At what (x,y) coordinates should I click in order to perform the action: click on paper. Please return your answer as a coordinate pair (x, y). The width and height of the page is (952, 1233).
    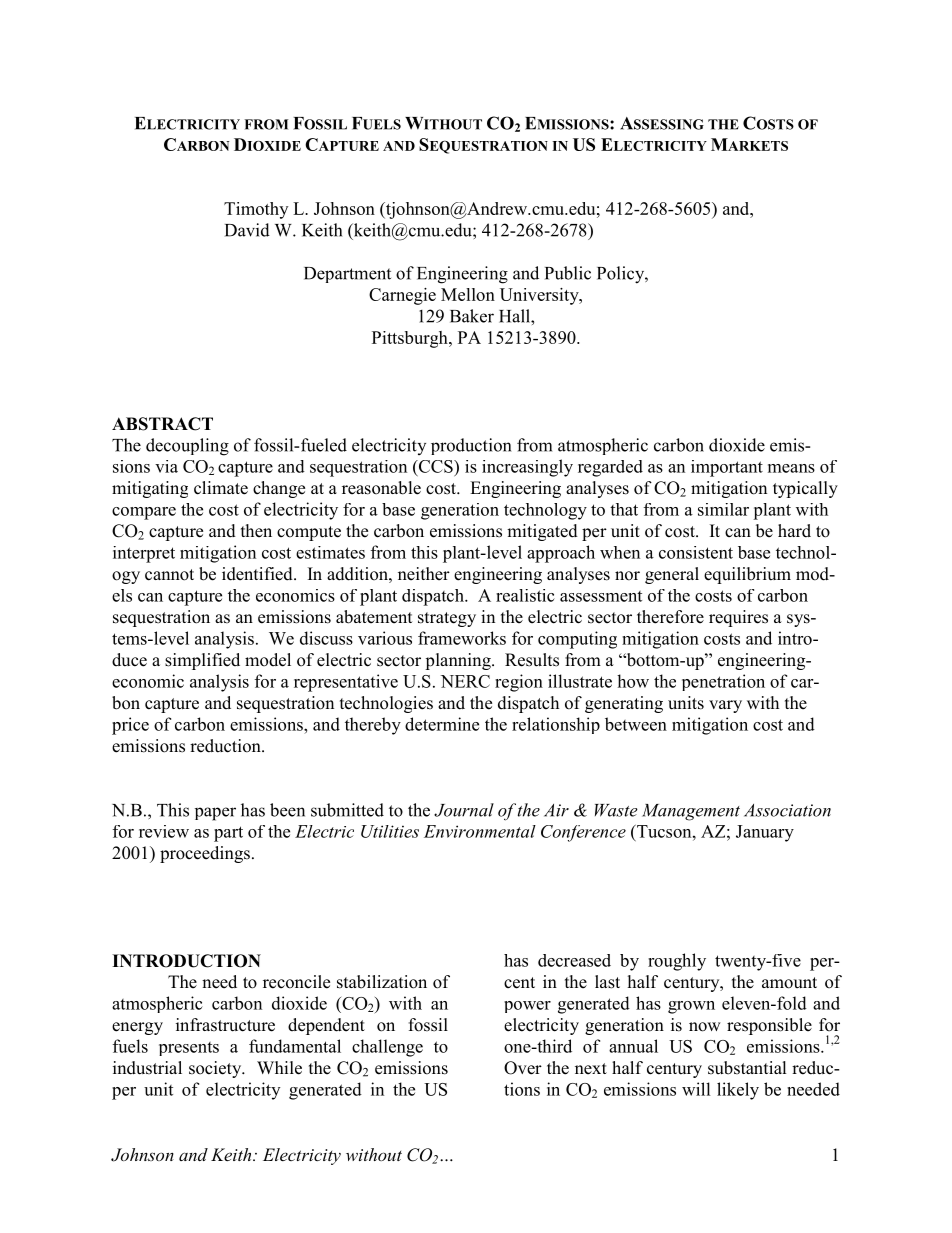
    Looking at the image, I should click on (215, 814).
